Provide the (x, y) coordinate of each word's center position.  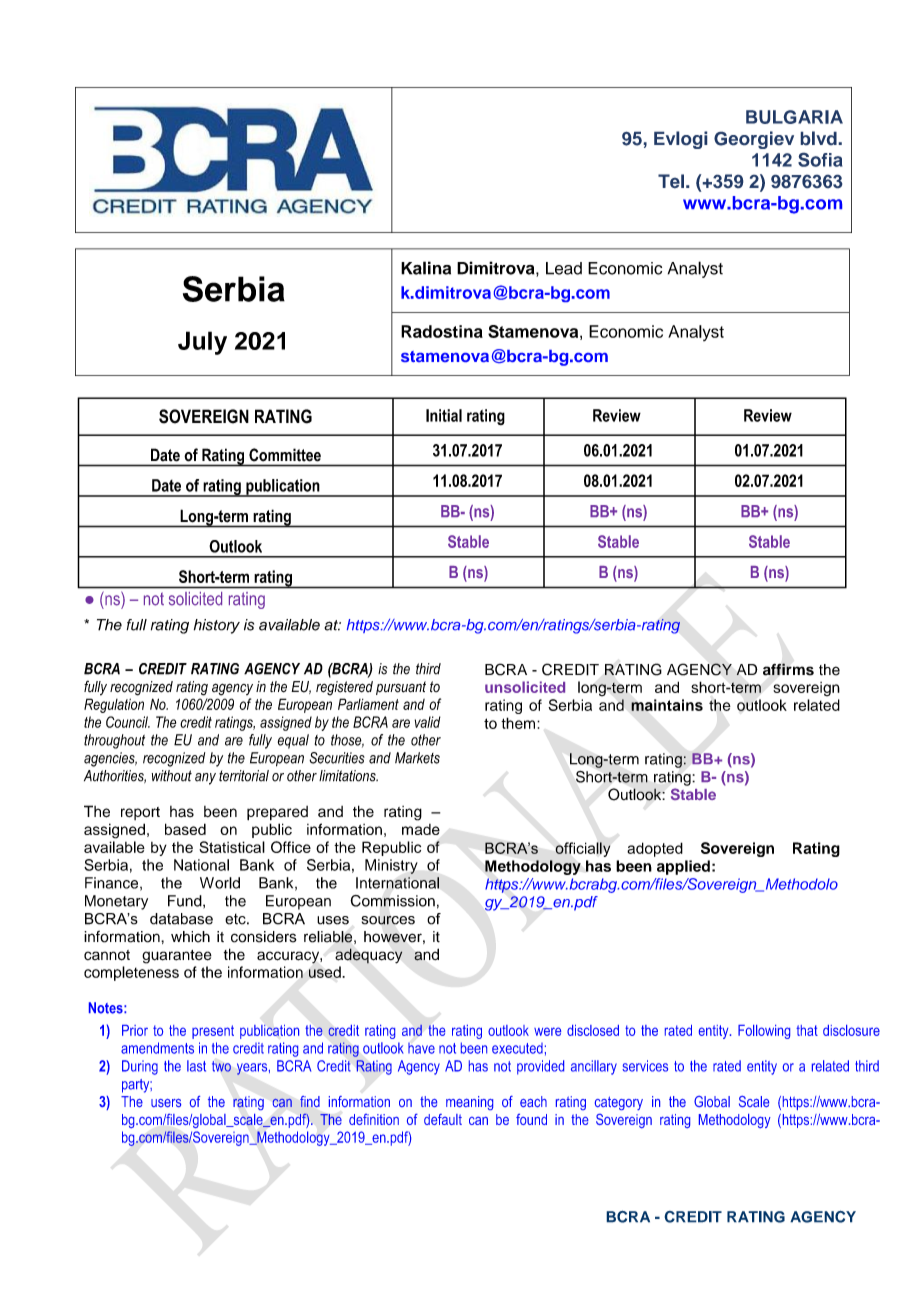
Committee (285, 454)
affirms (788, 669)
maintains (667, 705)
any (205, 779)
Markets (417, 758)
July (202, 343)
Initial (444, 415)
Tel (671, 181)
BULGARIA (794, 117)
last (196, 1066)
